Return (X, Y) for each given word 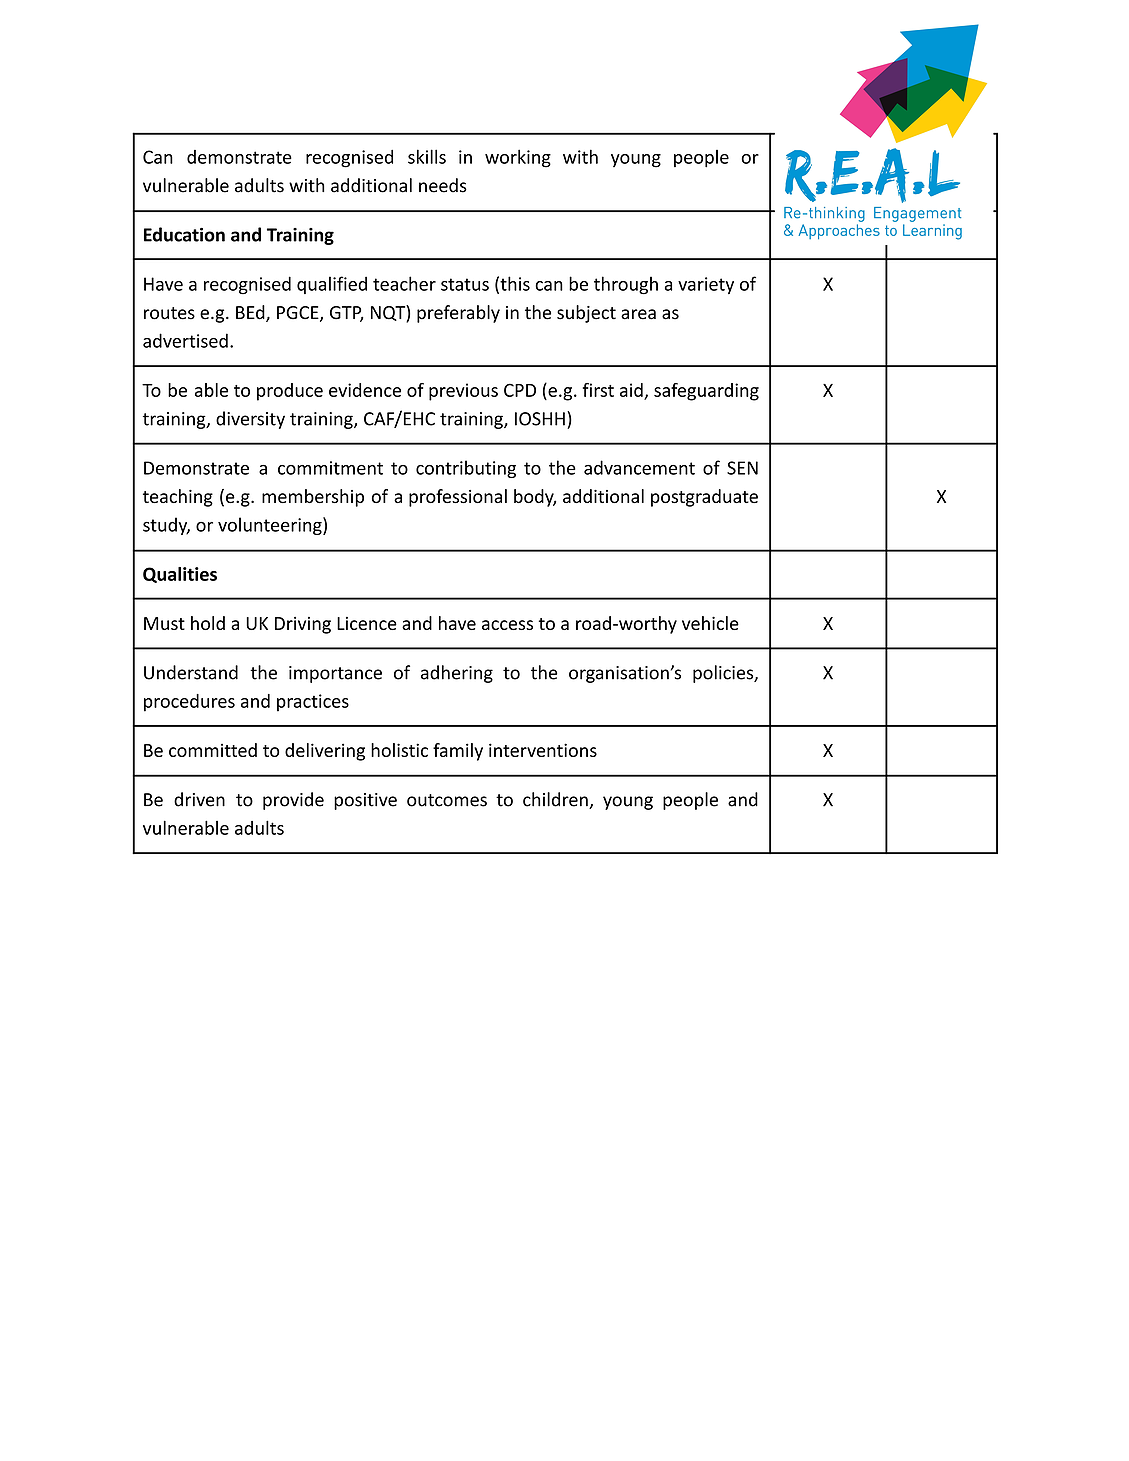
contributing (466, 469)
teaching (178, 498)
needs (443, 185)
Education (184, 234)
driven (199, 799)
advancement (639, 467)
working (518, 158)
